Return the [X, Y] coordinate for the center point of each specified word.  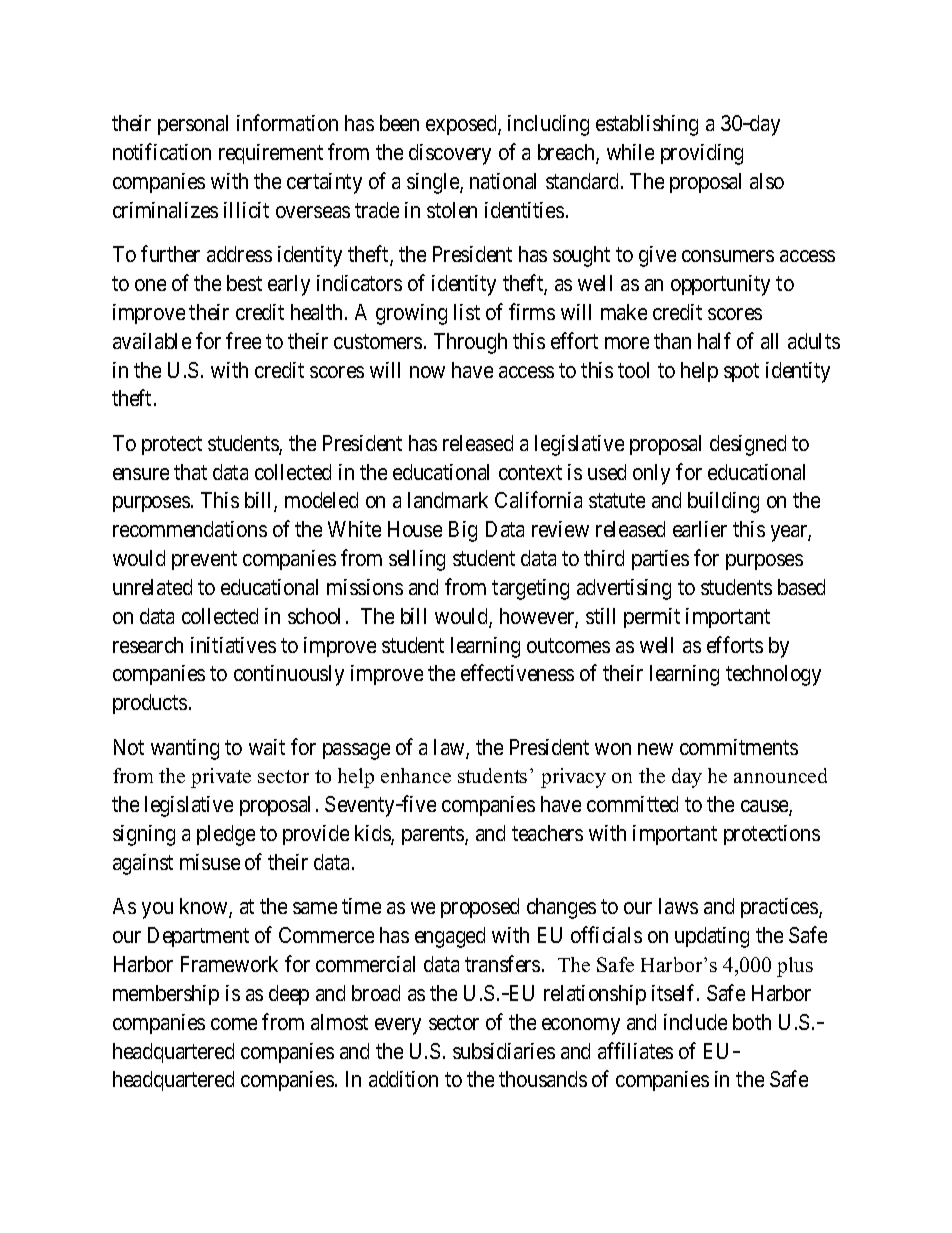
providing [702, 154]
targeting [530, 589]
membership [166, 995]
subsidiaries [504, 1051]
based [801, 587]
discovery [450, 154]
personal [193, 125]
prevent [204, 561]
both [752, 1022]
